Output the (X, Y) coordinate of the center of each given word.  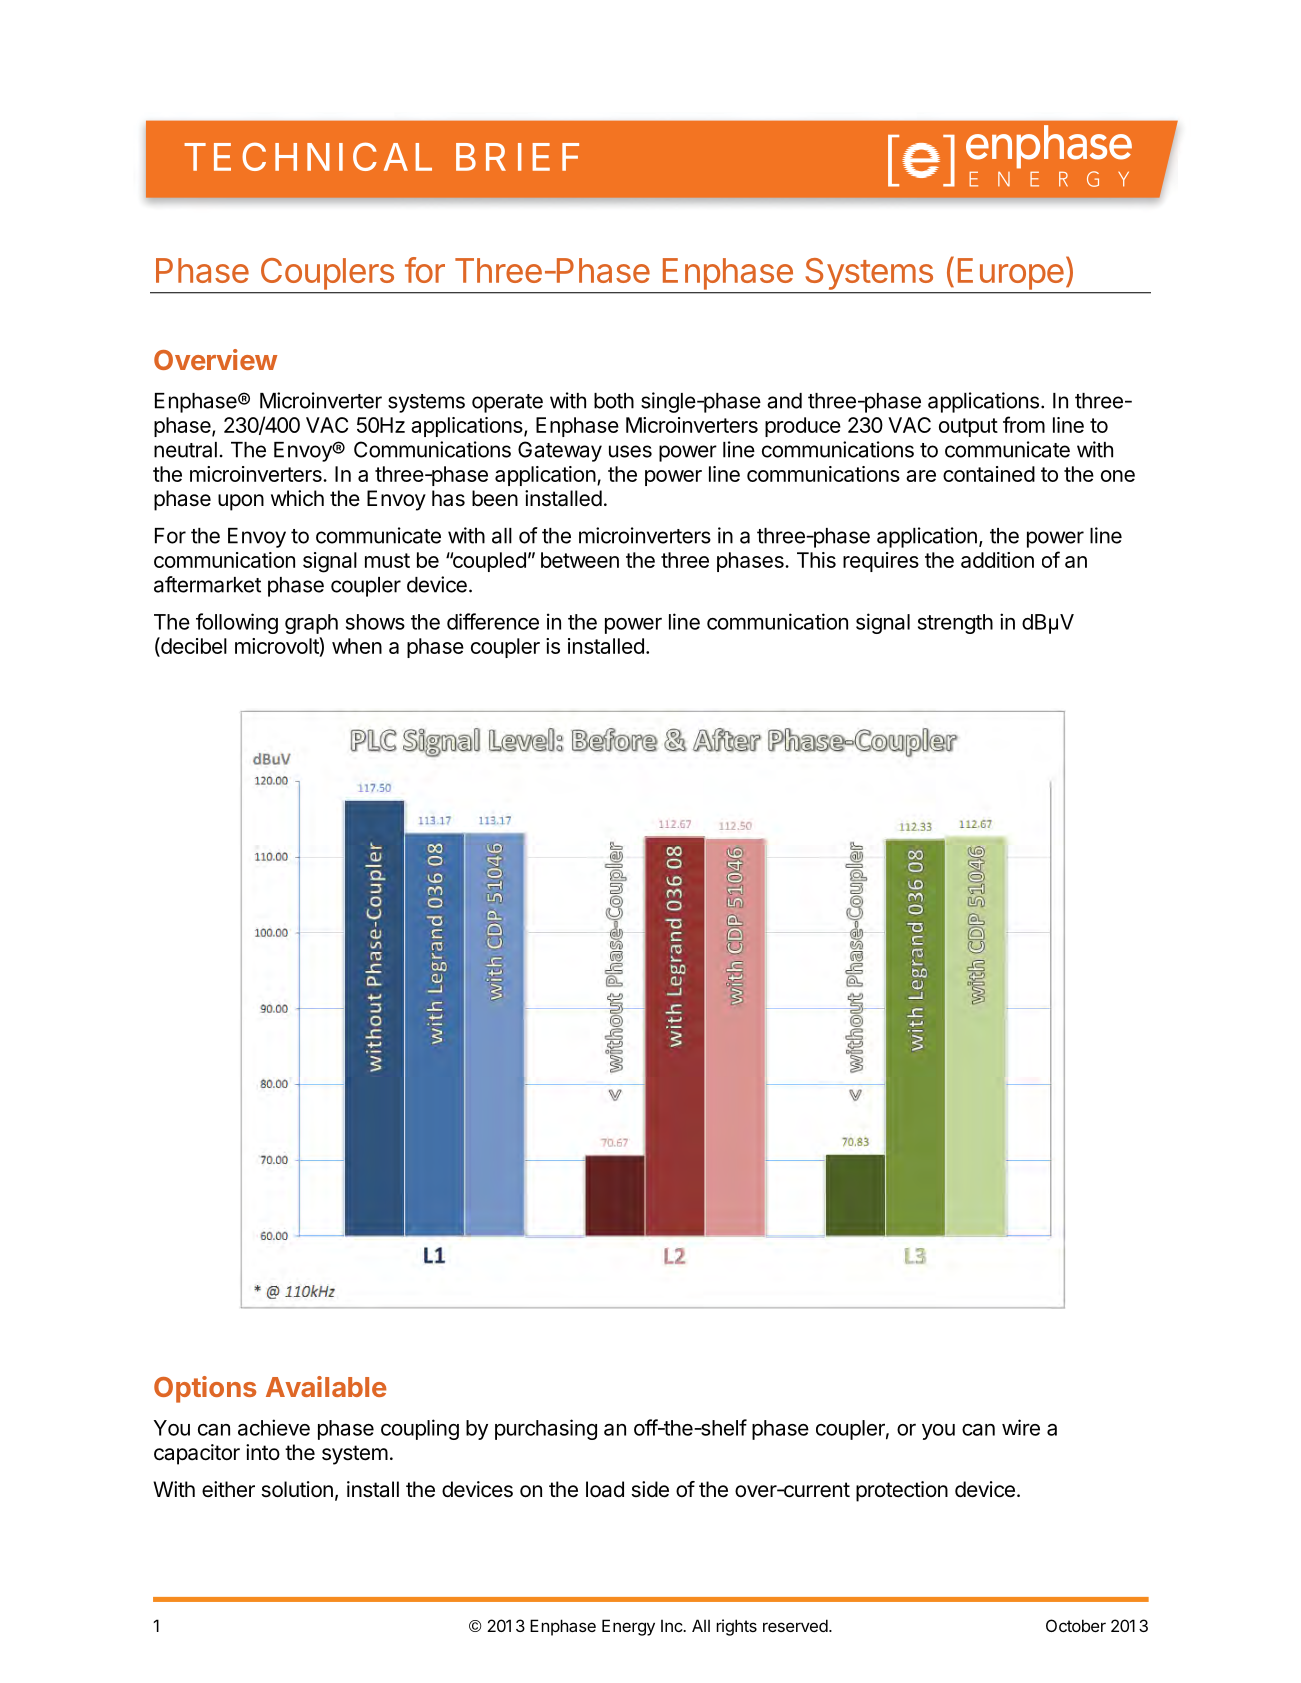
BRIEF (517, 157)
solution (297, 1489)
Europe (1011, 274)
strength (955, 624)
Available (326, 1386)
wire (1021, 1427)
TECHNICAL (308, 156)
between (580, 560)
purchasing (546, 1429)
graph (311, 624)
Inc (672, 1625)
